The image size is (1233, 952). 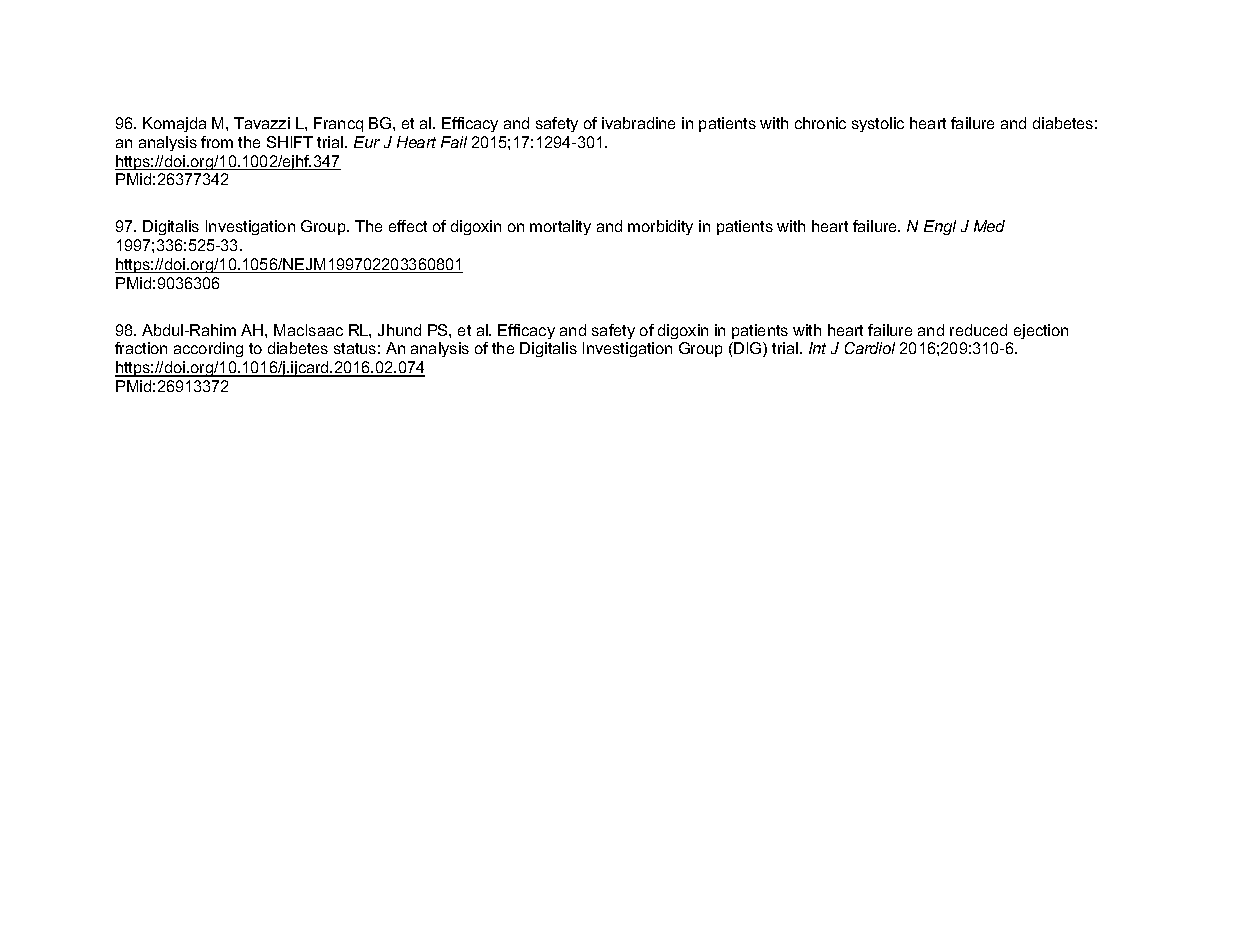 I want to click on from, so click(x=217, y=142).
